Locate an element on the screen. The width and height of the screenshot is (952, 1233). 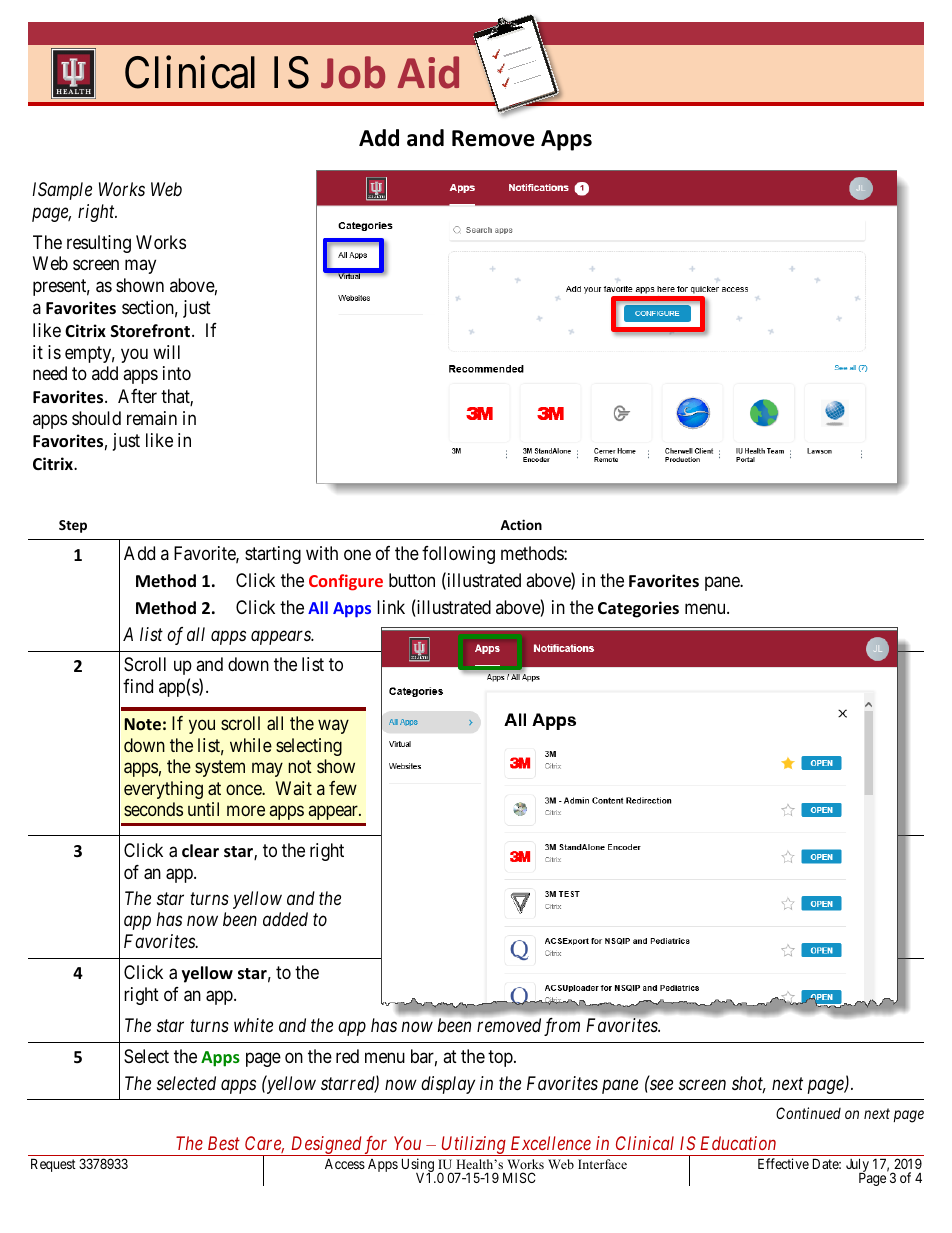
Utilizing is located at coordinates (474, 1146).
